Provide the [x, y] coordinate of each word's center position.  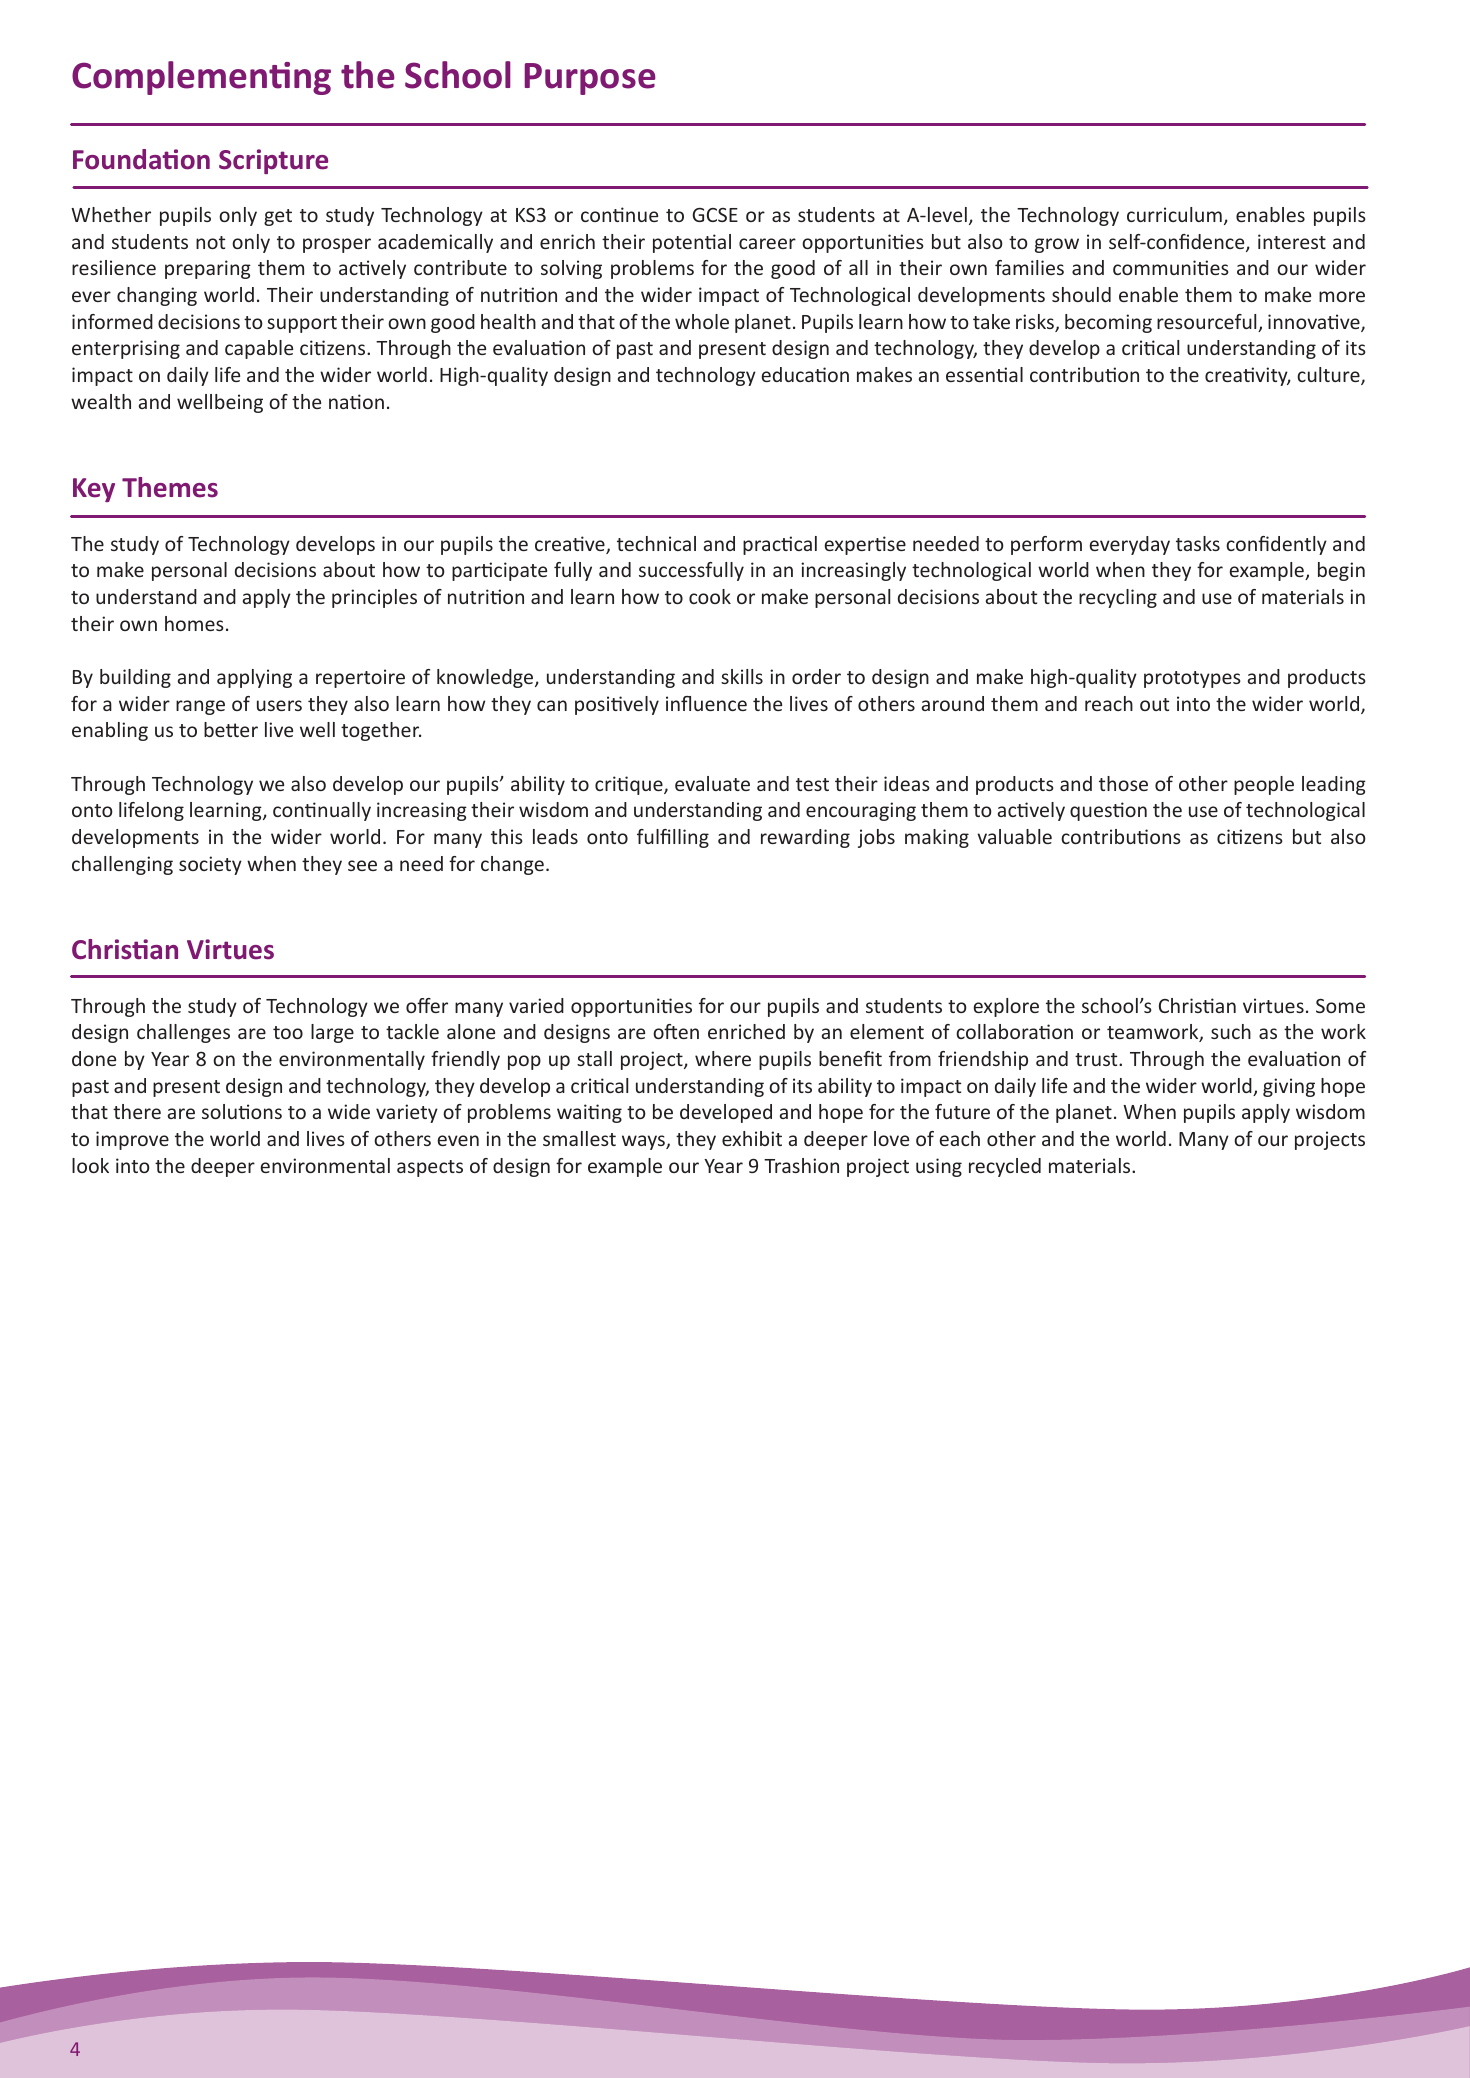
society [210, 865]
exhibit [752, 1138]
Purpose [590, 79]
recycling [1118, 598]
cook [710, 596]
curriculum [1174, 214]
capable [259, 349]
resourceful [1208, 323]
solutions [242, 1111]
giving [1289, 1087]
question [1108, 811]
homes [194, 623]
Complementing [201, 78]
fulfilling [673, 838]
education [805, 374]
